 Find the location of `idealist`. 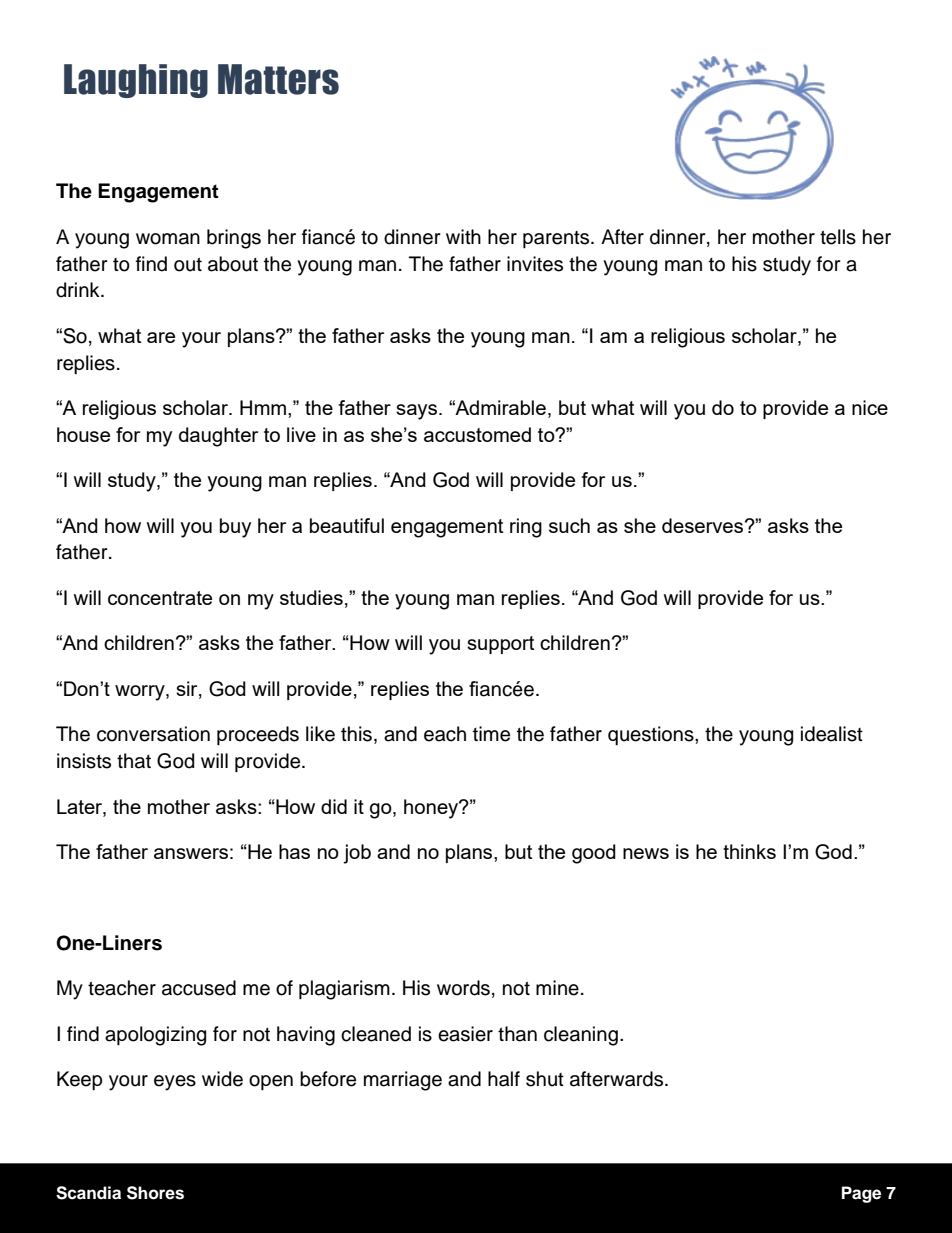

idealist is located at coordinates (832, 734).
